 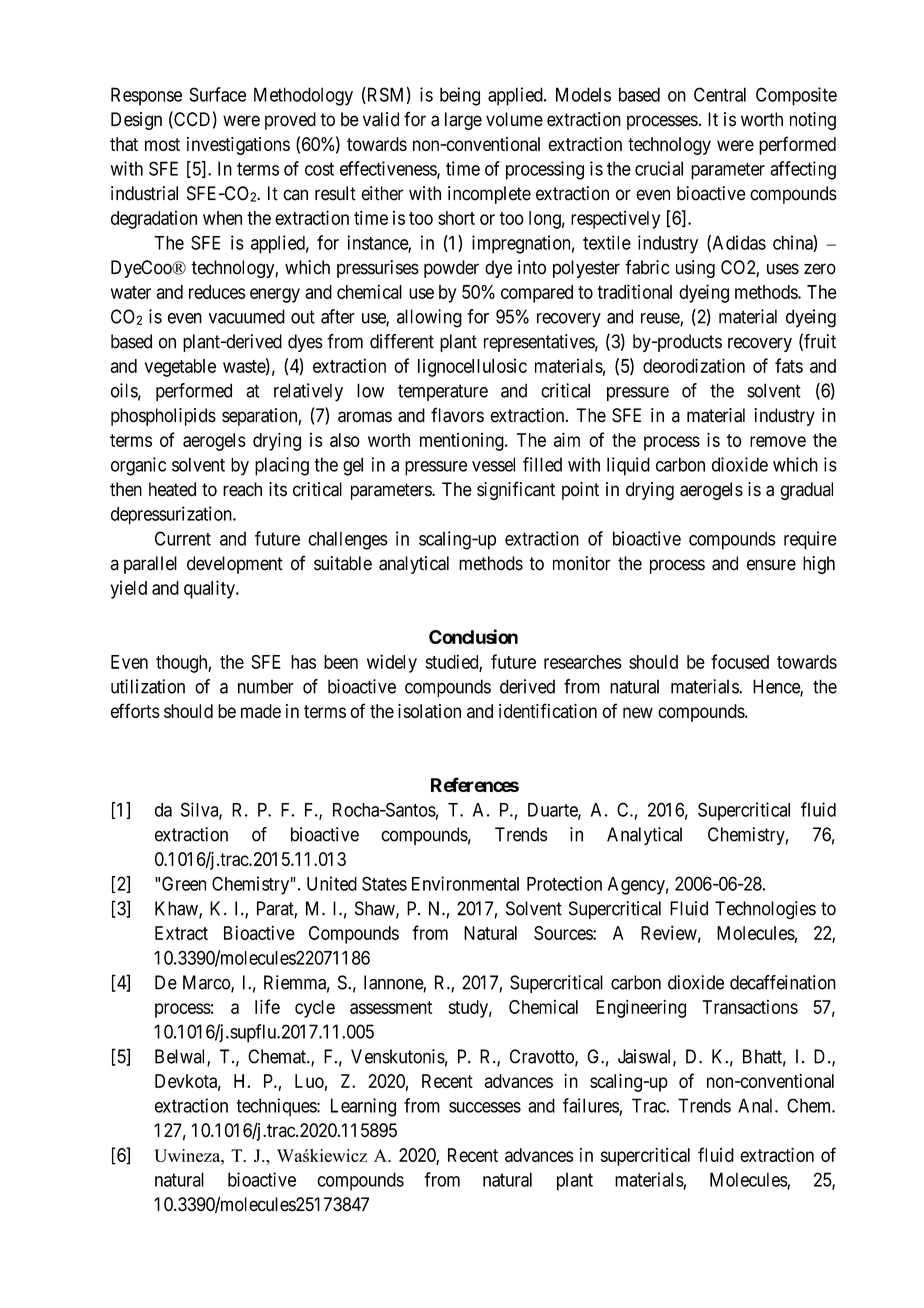 I want to click on fats, so click(x=789, y=365).
